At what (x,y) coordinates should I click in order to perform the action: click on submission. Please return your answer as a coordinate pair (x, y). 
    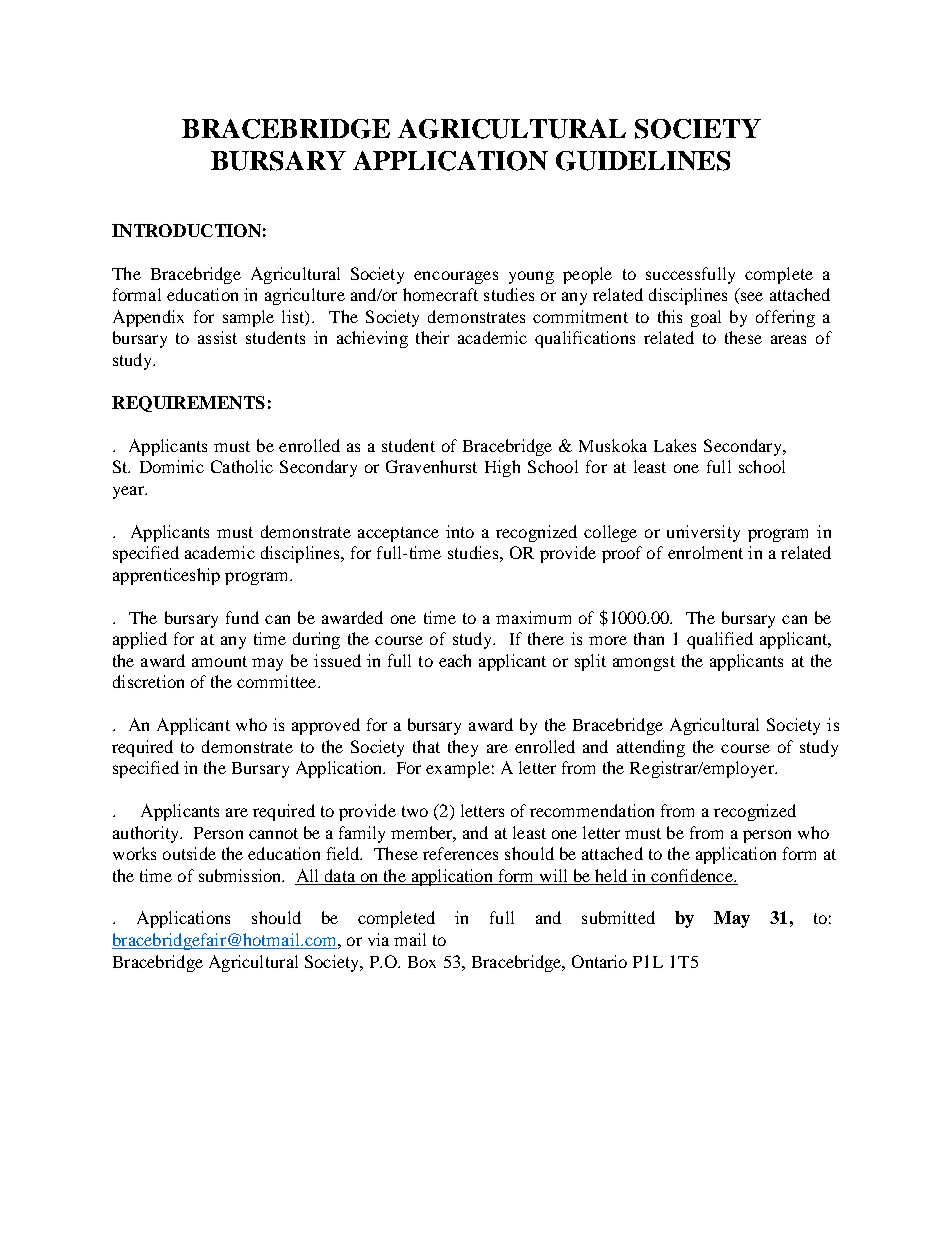
    Looking at the image, I should click on (241, 875).
